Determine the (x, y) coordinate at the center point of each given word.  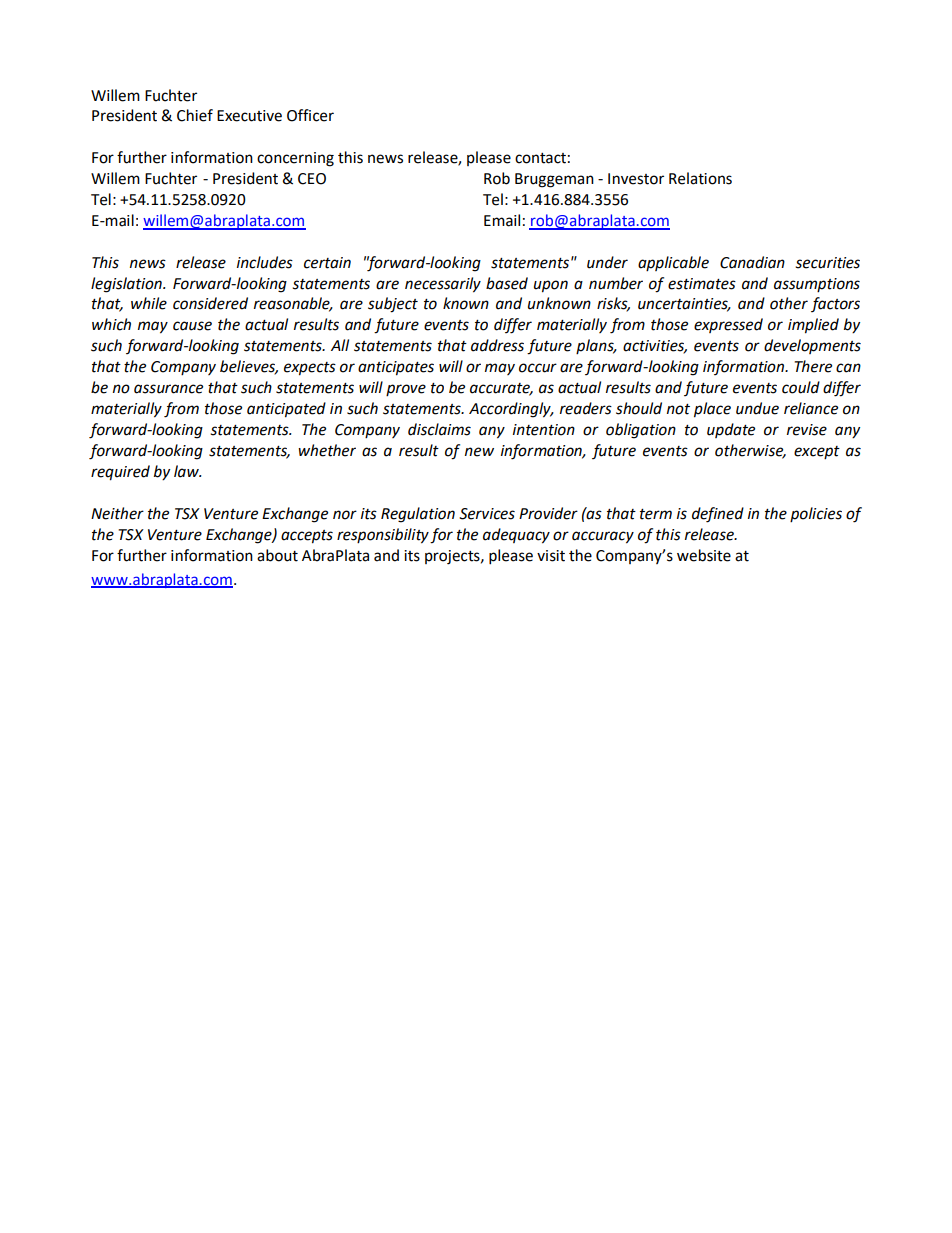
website (704, 555)
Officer (310, 115)
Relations (700, 178)
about (277, 555)
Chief (195, 115)
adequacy (516, 536)
